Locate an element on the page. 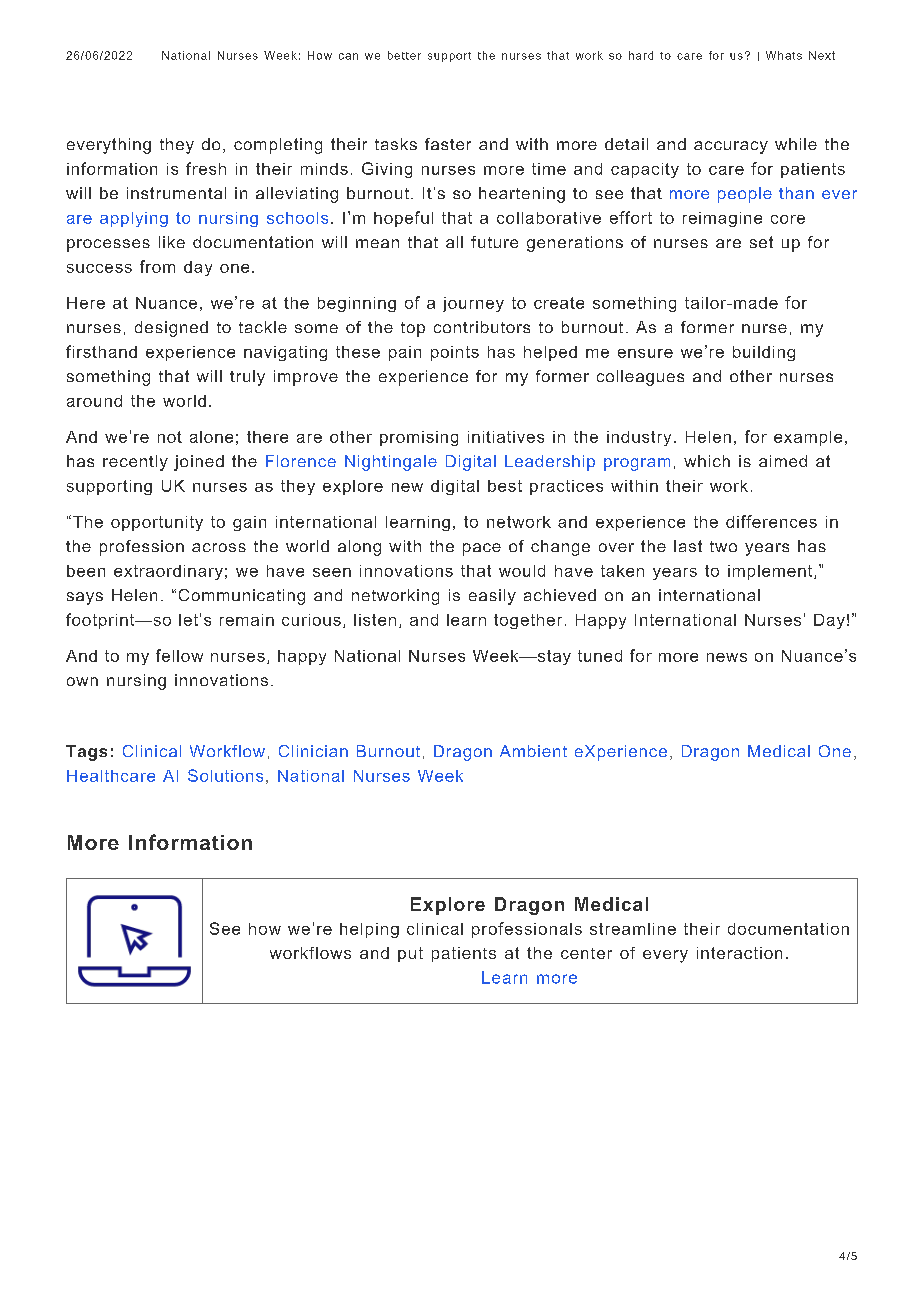  interaction is located at coordinates (739, 953).
